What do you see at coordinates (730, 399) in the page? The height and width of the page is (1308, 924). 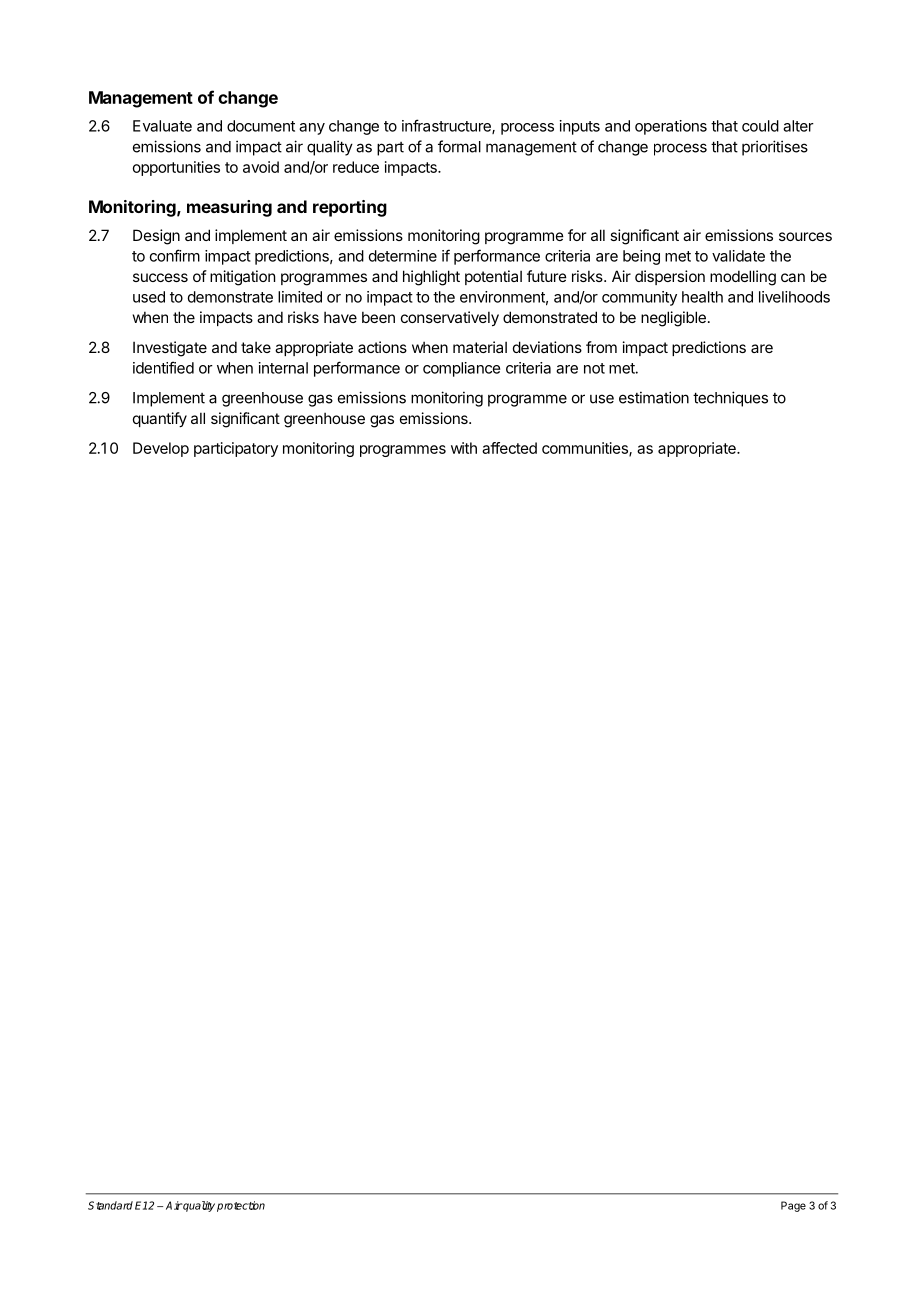 I see `techniques` at bounding box center [730, 399].
